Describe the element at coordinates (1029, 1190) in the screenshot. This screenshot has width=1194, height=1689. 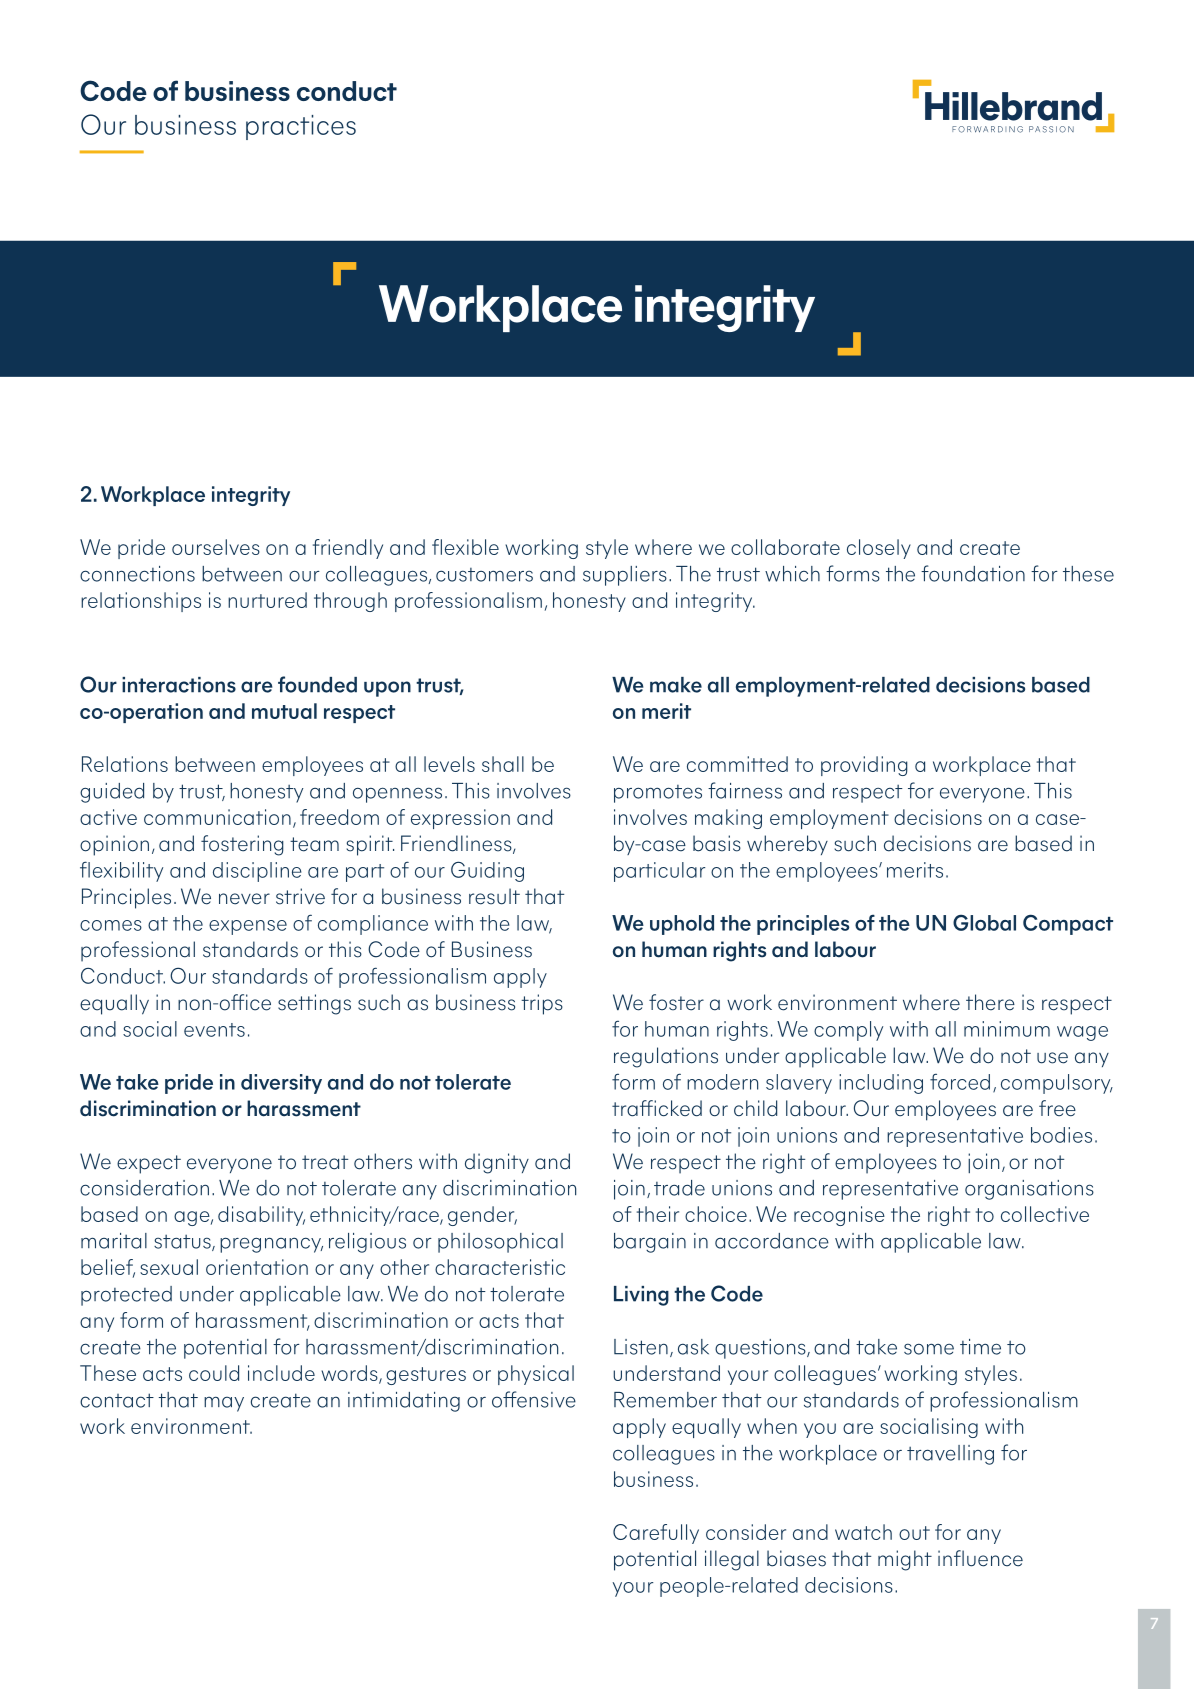
I see `organisations` at that location.
